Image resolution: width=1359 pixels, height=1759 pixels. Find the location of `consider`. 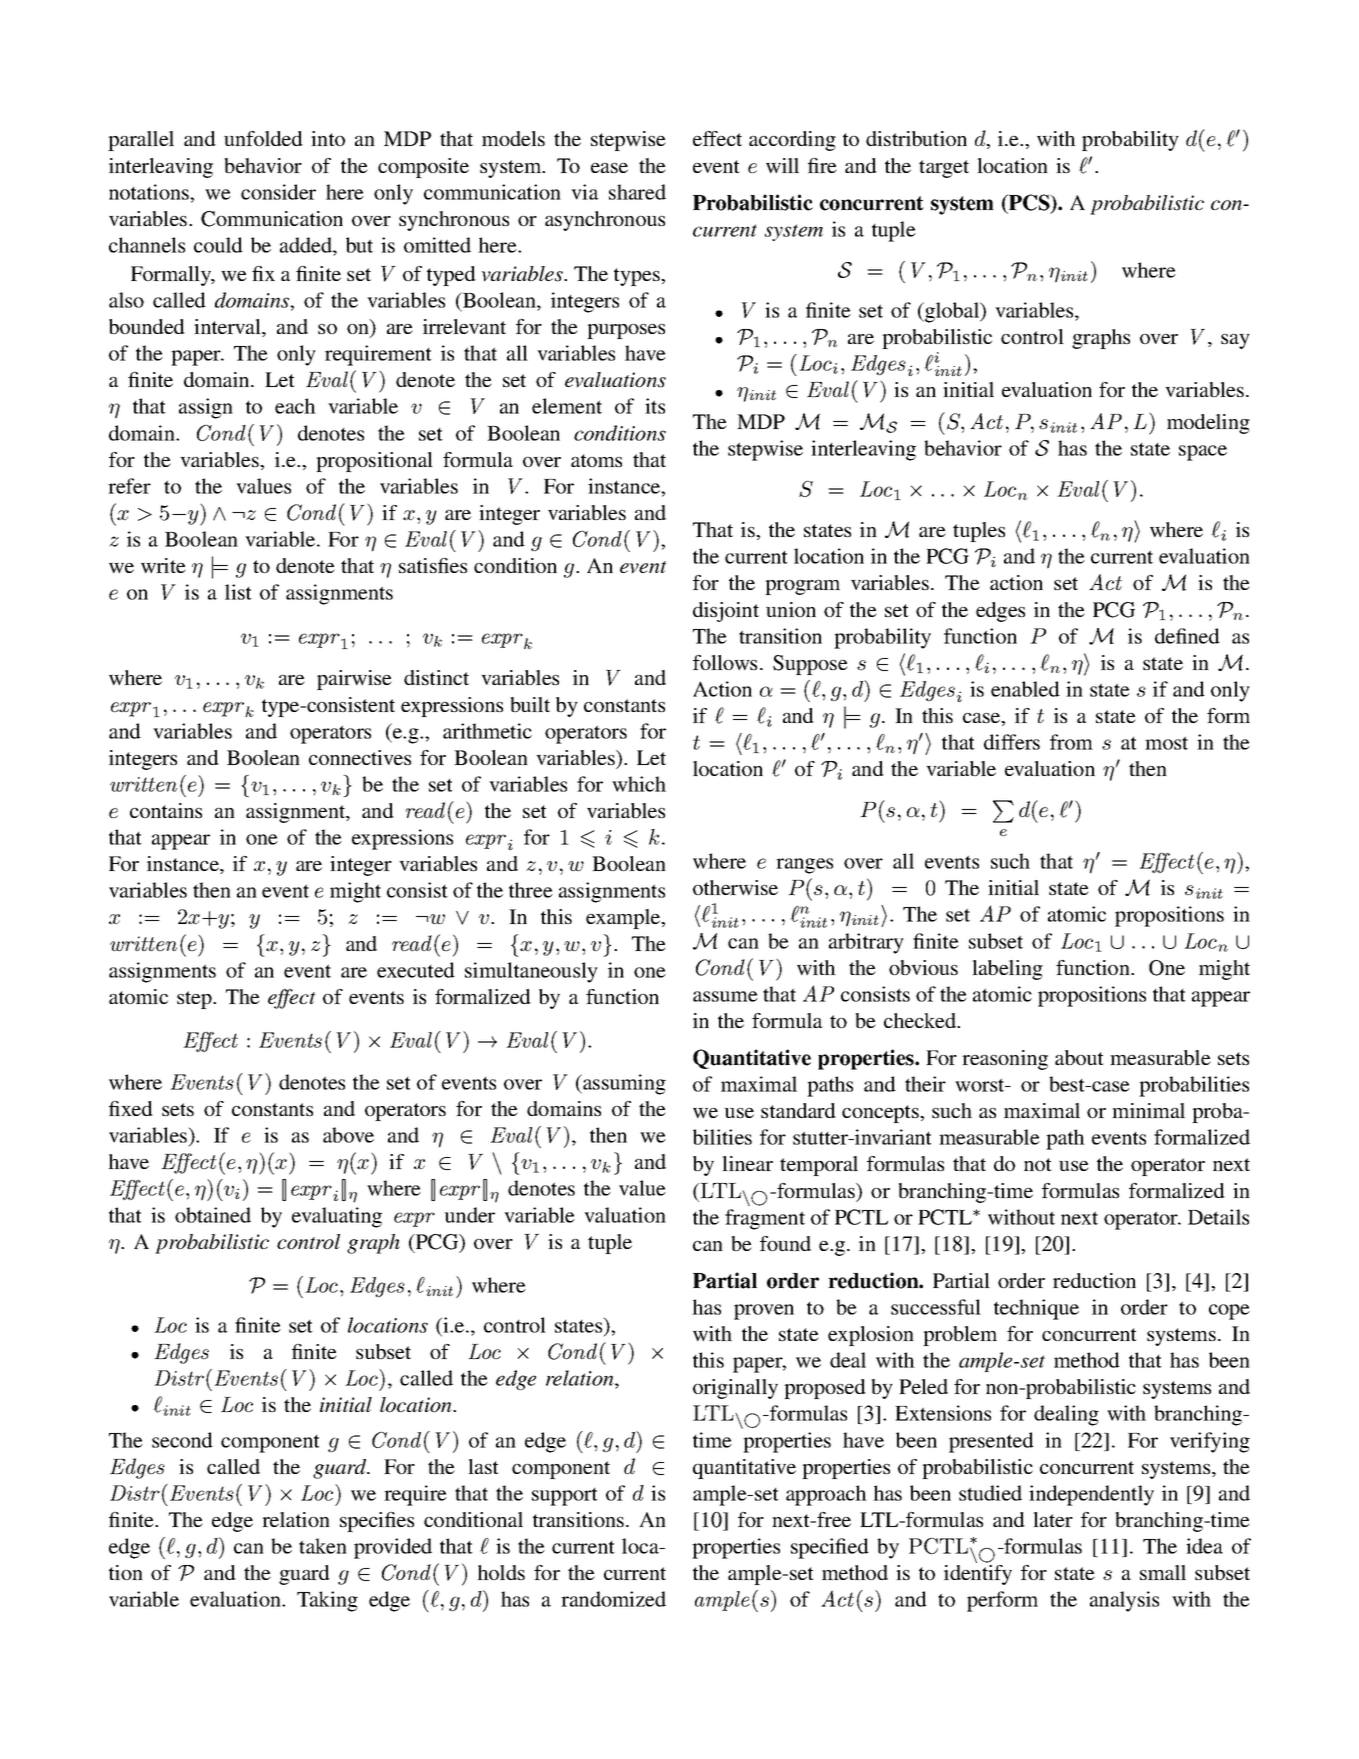

consider is located at coordinates (278, 192).
